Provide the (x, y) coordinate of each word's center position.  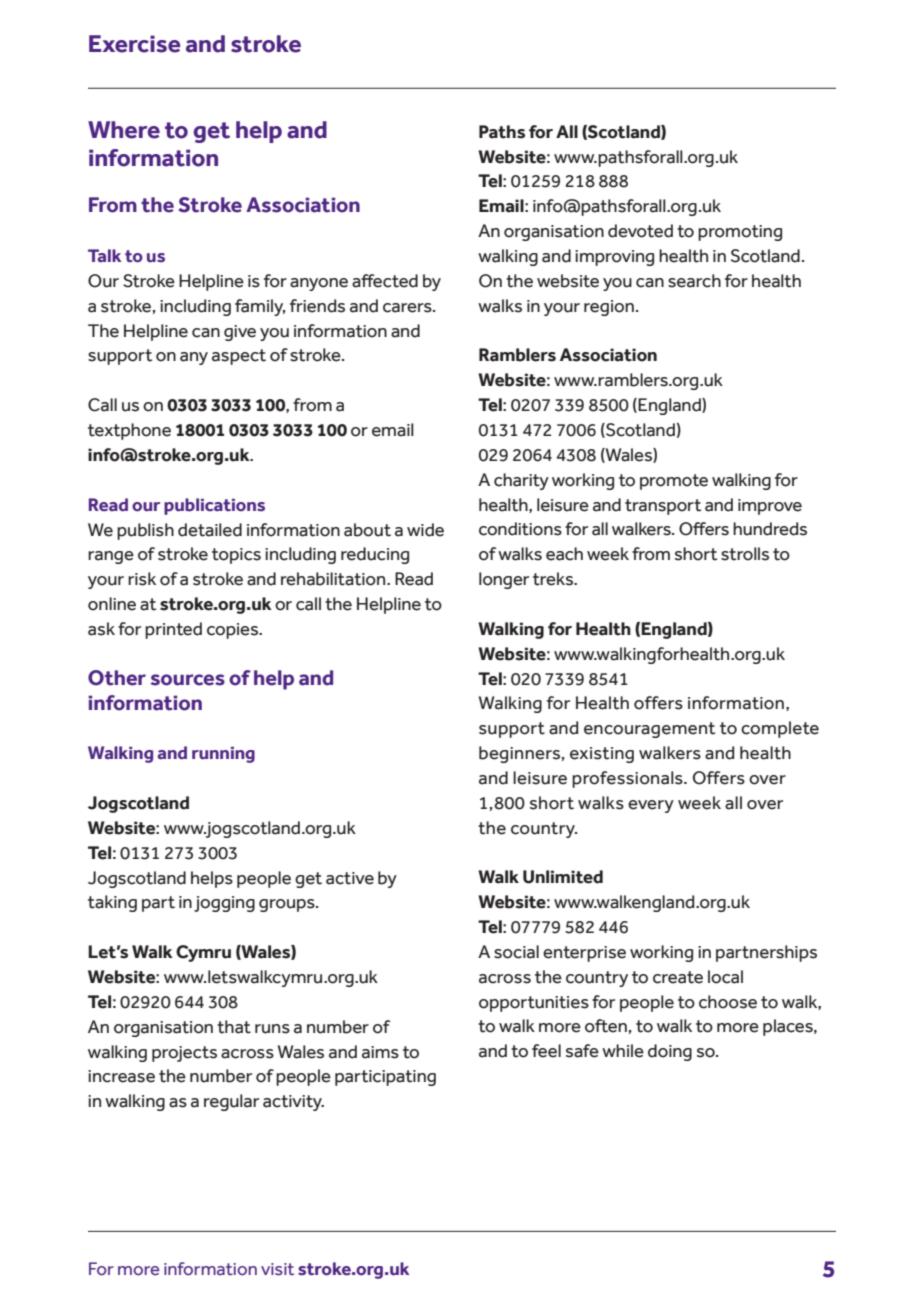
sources (188, 680)
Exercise (135, 44)
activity (293, 1103)
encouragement (649, 730)
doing (670, 1052)
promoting (740, 233)
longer (504, 580)
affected (385, 281)
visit (277, 1269)
